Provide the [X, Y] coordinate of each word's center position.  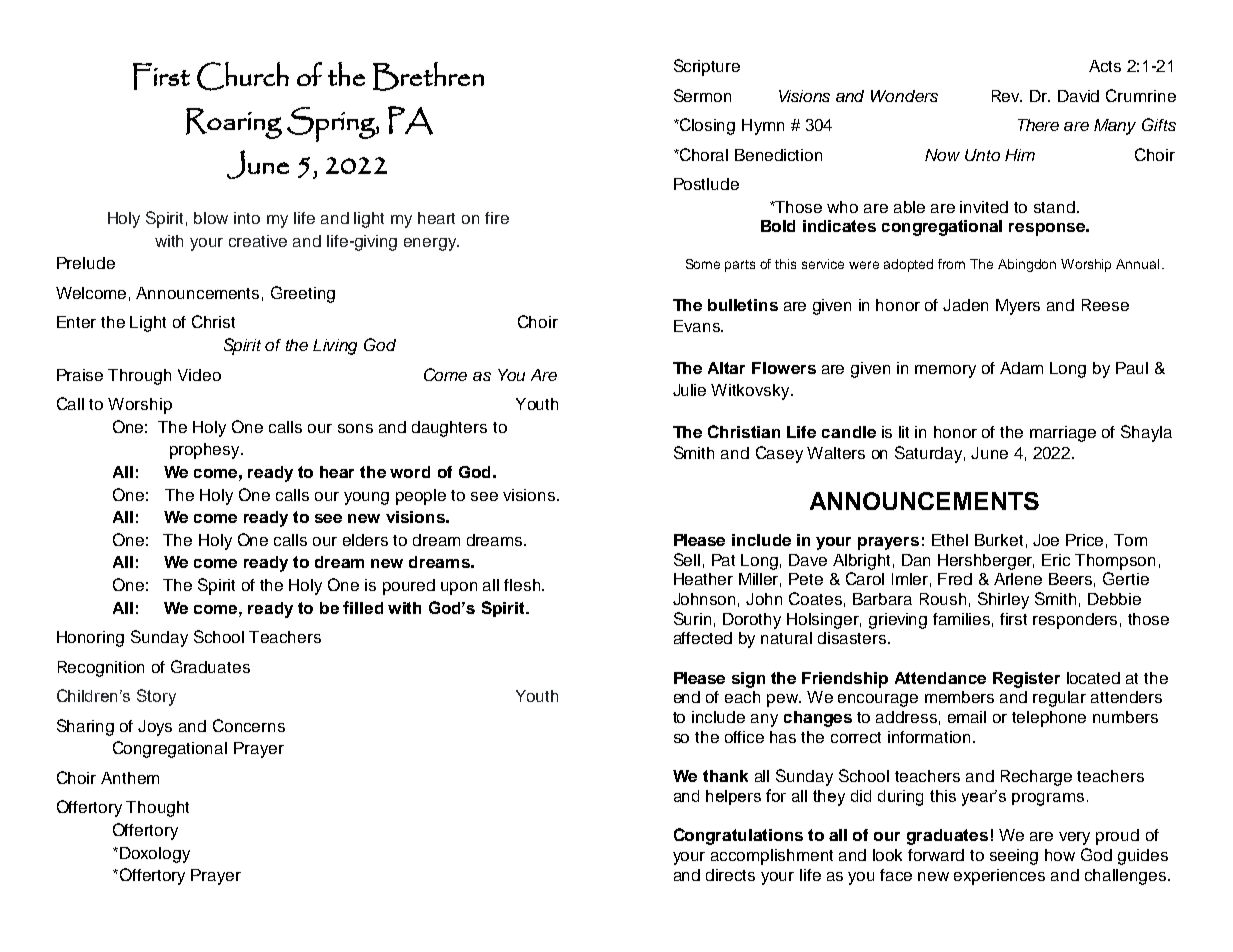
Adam [1021, 368]
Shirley [1003, 600]
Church [243, 76]
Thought [157, 809]
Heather [703, 579]
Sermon [702, 95]
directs [730, 875]
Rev [1007, 96]
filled [363, 607]
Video [199, 375]
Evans [698, 326]
